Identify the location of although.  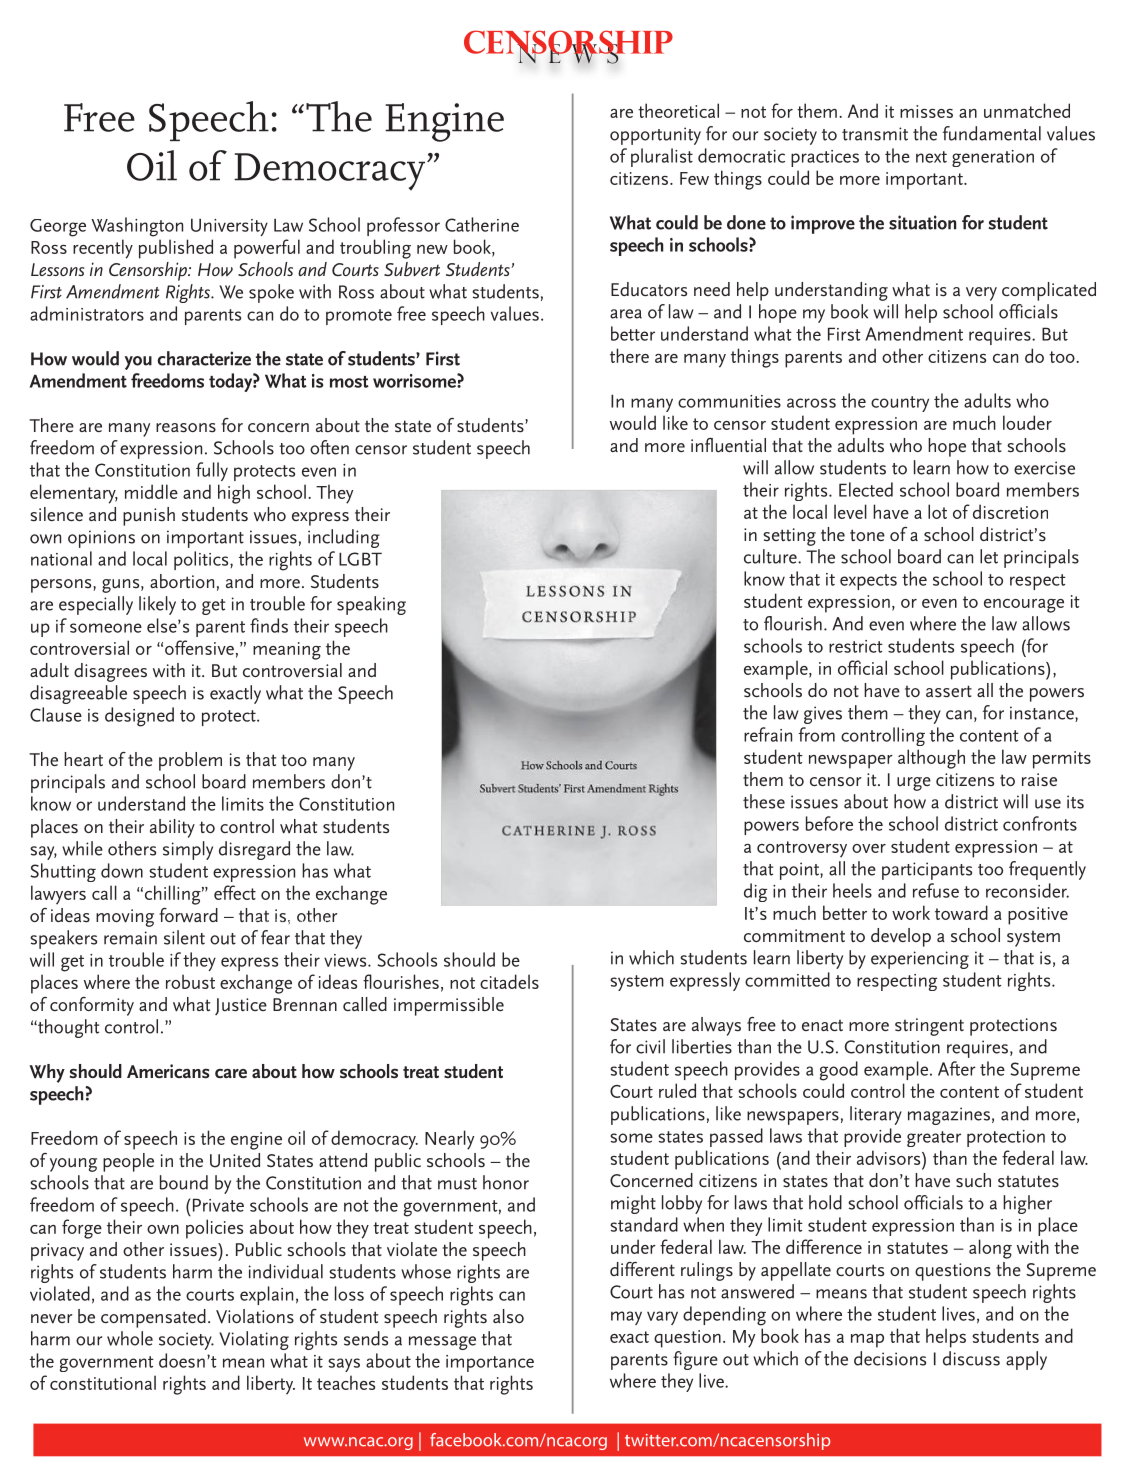
(931, 759).
